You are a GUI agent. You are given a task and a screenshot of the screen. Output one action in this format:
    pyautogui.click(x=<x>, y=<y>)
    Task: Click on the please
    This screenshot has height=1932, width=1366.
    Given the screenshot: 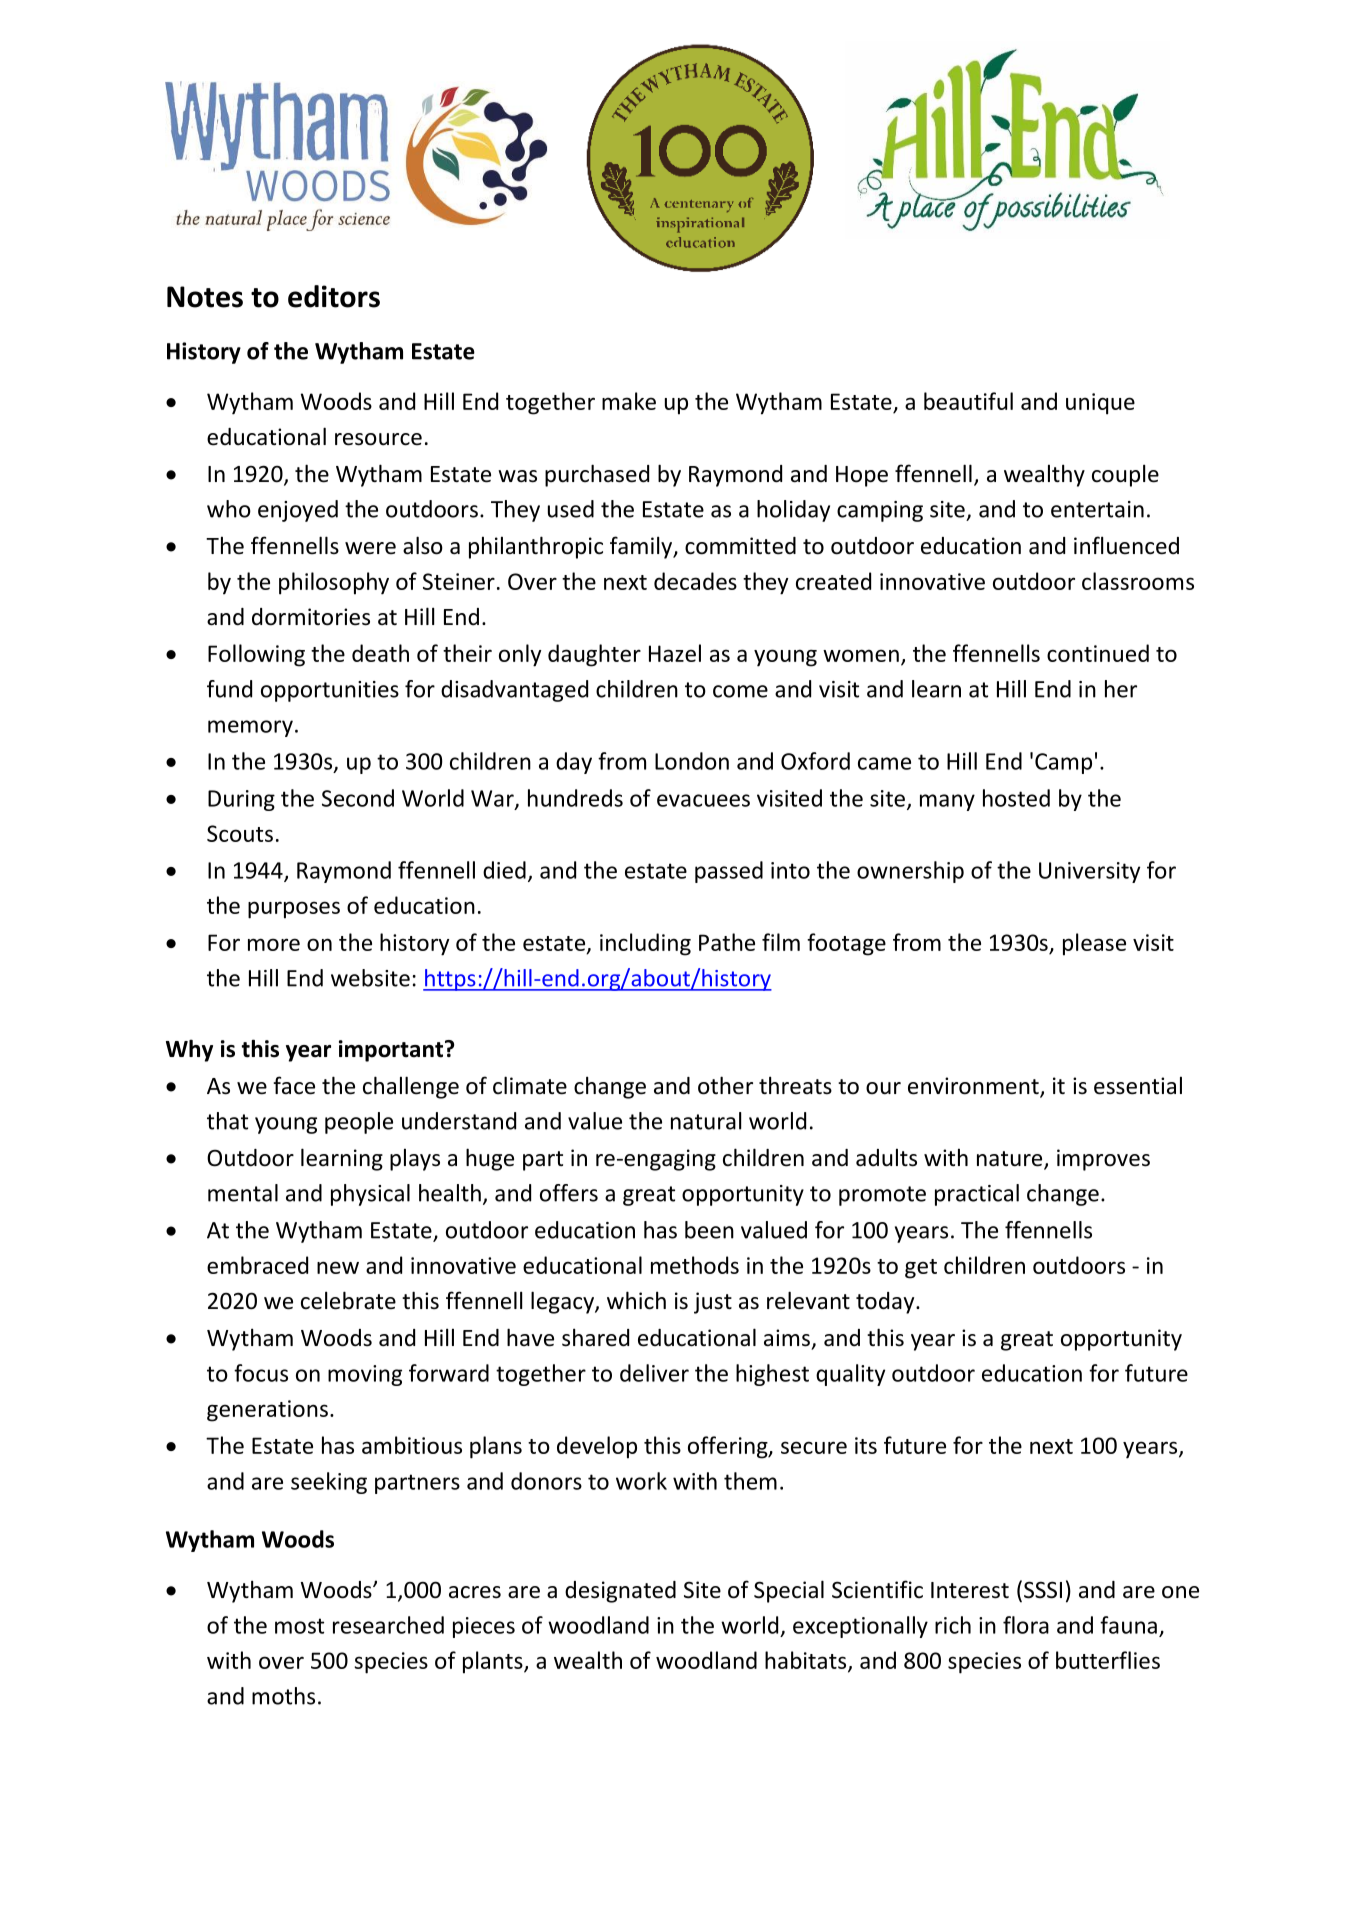 What is the action you would take?
    pyautogui.click(x=1094, y=944)
